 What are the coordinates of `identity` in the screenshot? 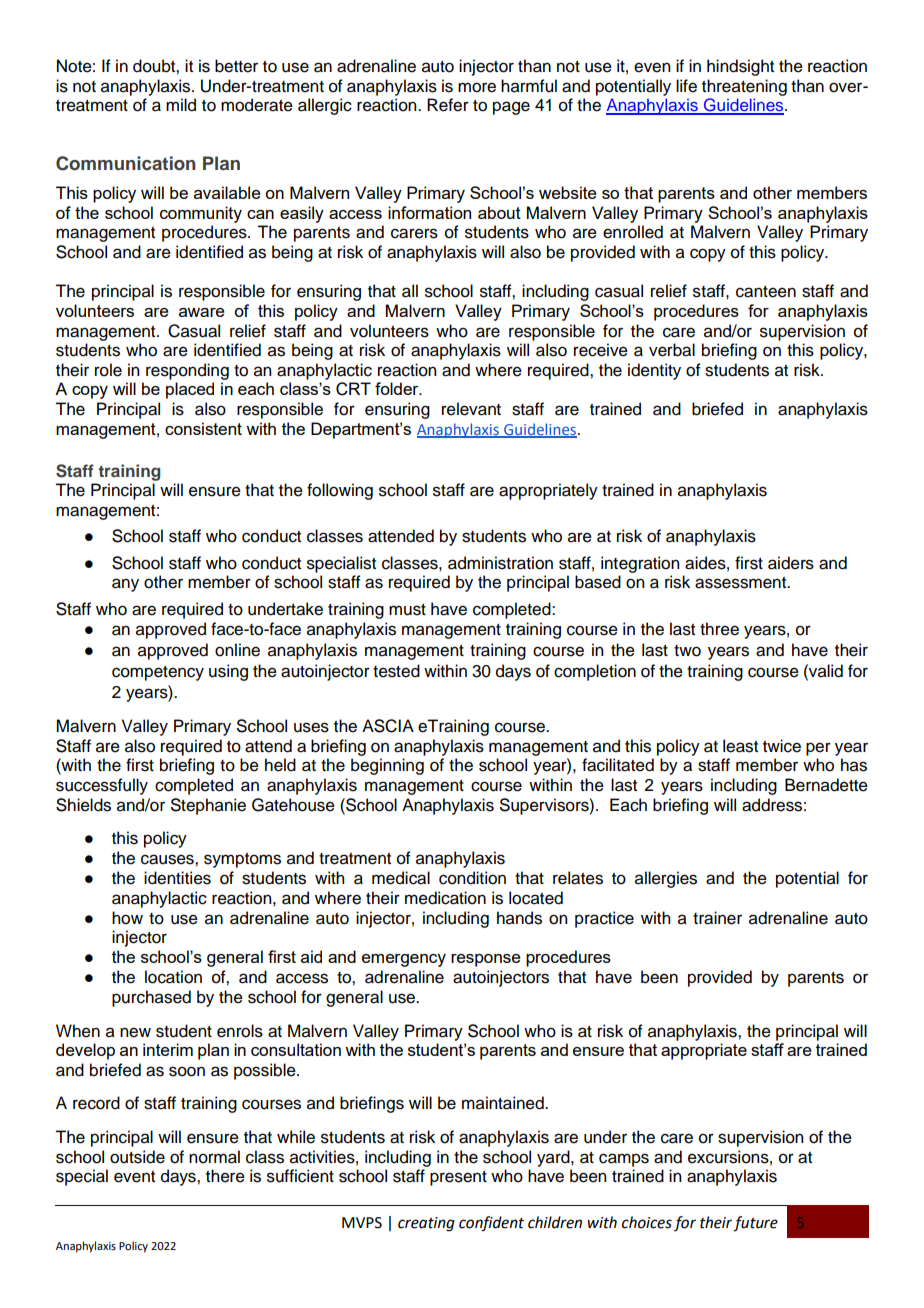 It's located at (654, 371).
